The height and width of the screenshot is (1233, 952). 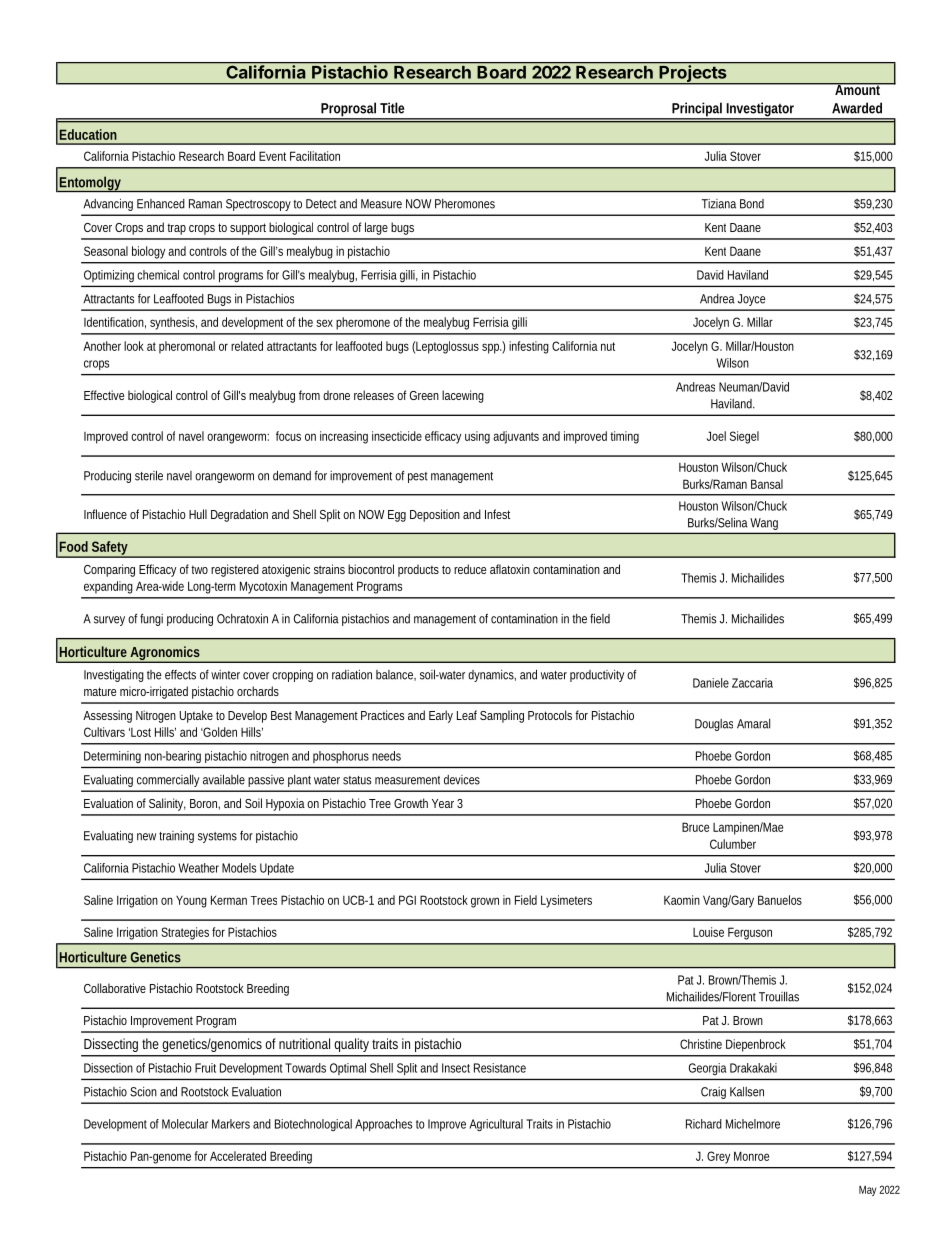 I want to click on Boron, so click(x=204, y=803).
